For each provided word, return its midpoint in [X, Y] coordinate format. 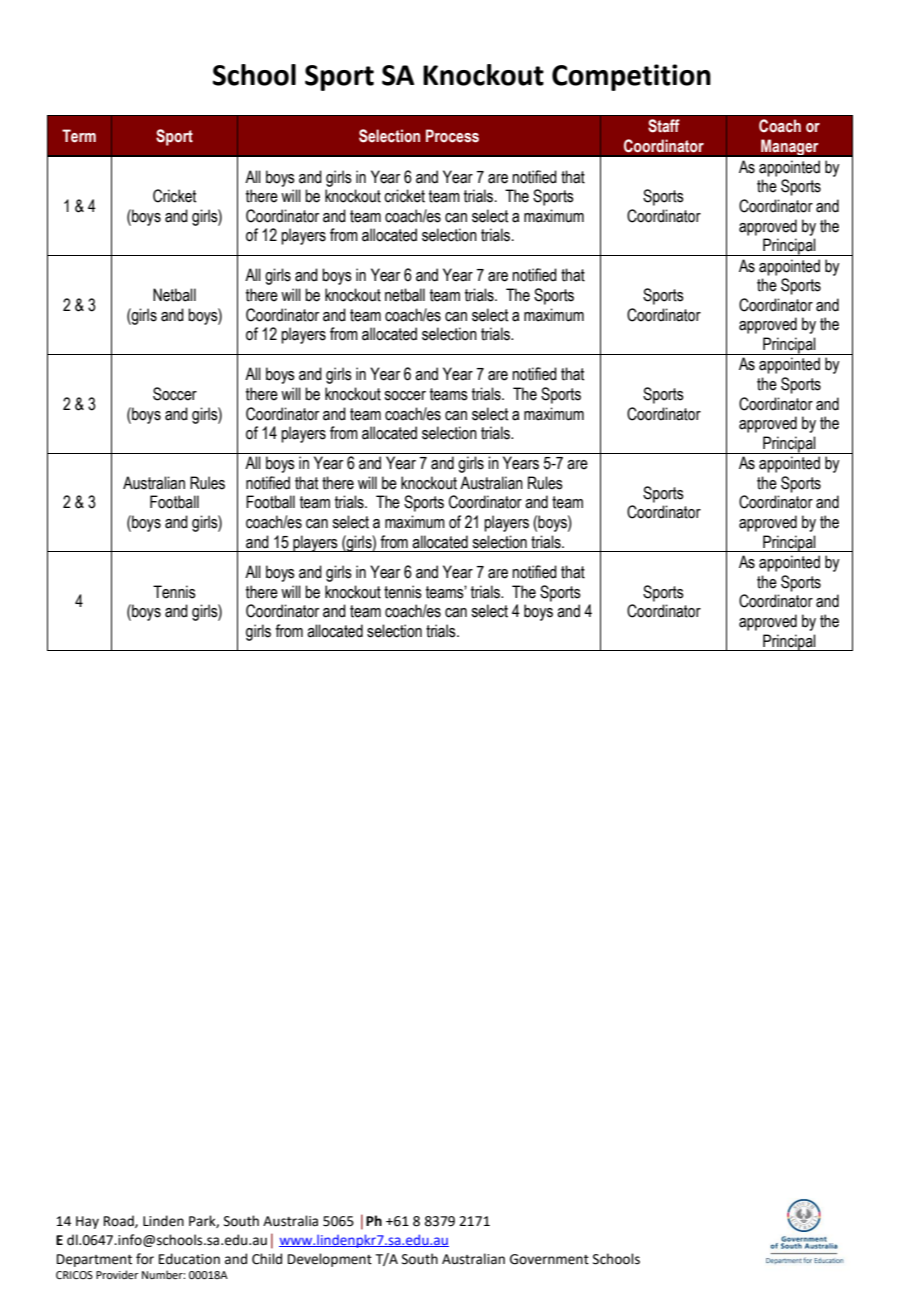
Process [452, 136]
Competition [631, 77]
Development [330, 1260]
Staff [664, 126]
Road [120, 1221]
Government [549, 1259]
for [145, 1259]
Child [267, 1259]
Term [79, 136]
